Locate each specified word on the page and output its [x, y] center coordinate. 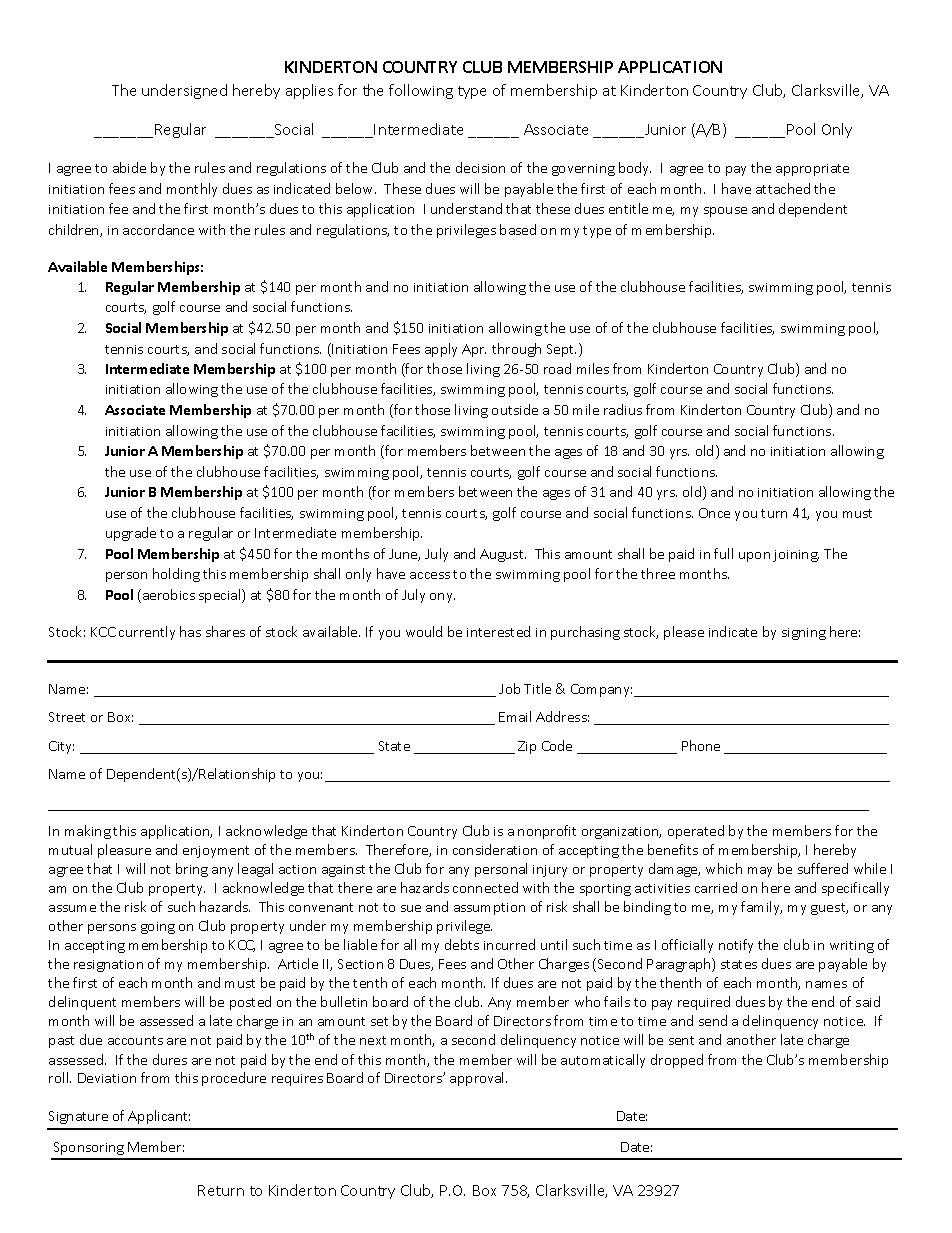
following [421, 91]
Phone [701, 745]
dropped [677, 1061]
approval [478, 1079]
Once [714, 513]
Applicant [159, 1117]
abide [129, 167]
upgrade [131, 534]
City [61, 747]
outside [515, 409]
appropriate [812, 170]
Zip [527, 747]
